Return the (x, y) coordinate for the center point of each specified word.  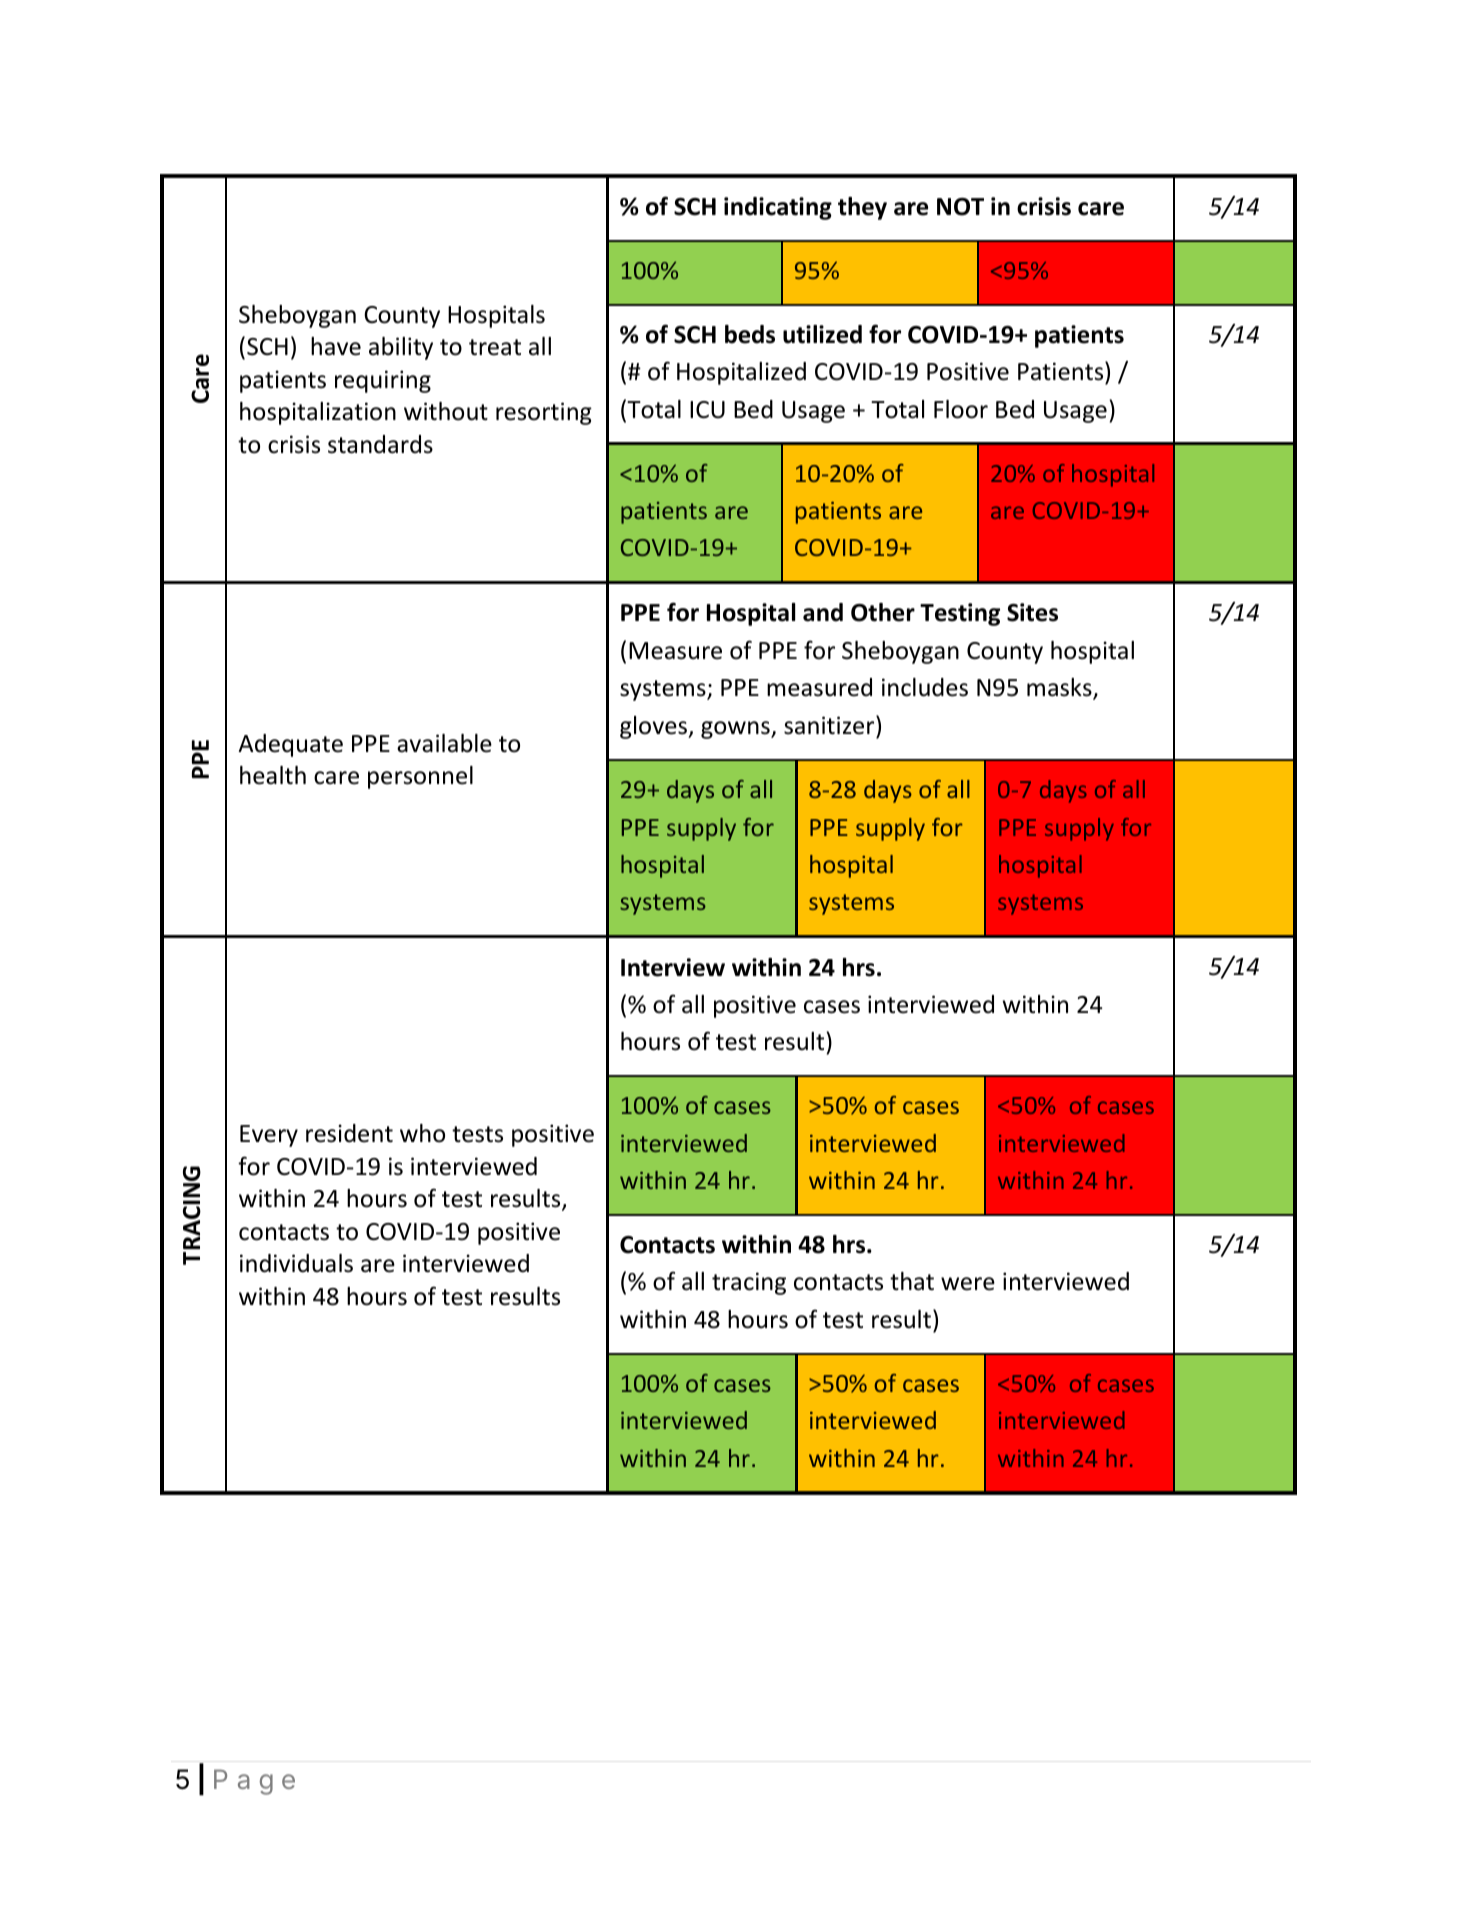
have (336, 346)
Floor (961, 409)
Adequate (290, 745)
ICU (707, 410)
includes (925, 687)
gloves (654, 727)
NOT (960, 207)
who (422, 1133)
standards (380, 444)
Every (269, 1136)
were (968, 1284)
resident (349, 1133)
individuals (296, 1263)
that (912, 1281)
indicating (778, 208)
